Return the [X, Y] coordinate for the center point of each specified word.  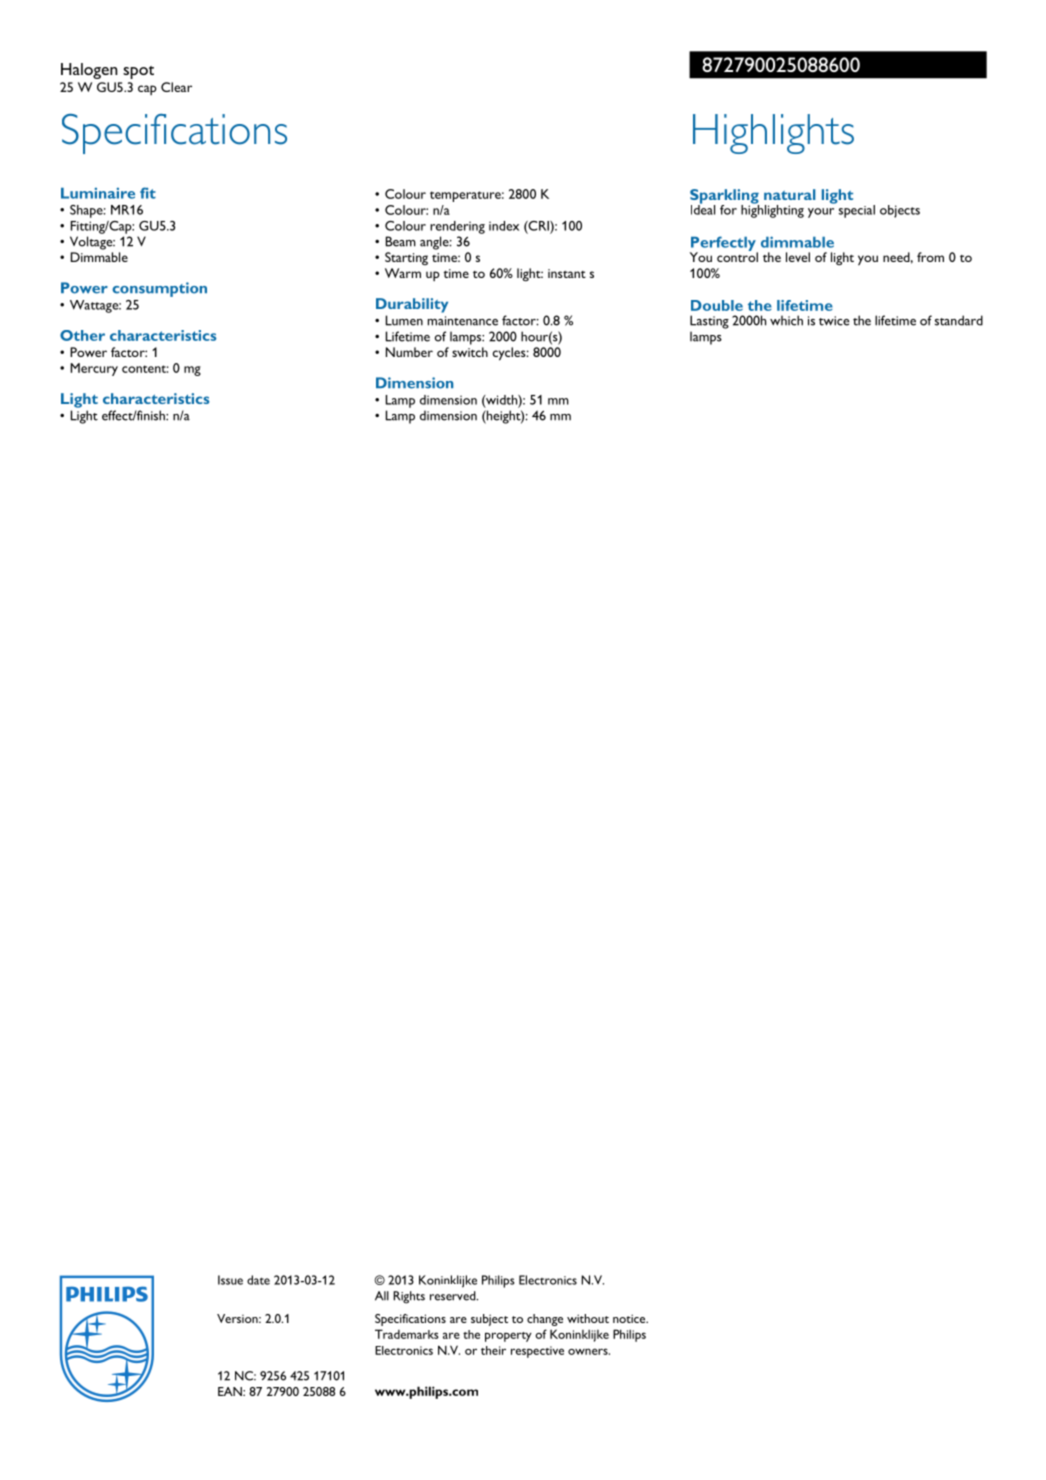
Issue [230, 1280]
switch [470, 352]
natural [790, 194]
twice [834, 321]
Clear [176, 87]
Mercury [94, 369]
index [504, 226]
